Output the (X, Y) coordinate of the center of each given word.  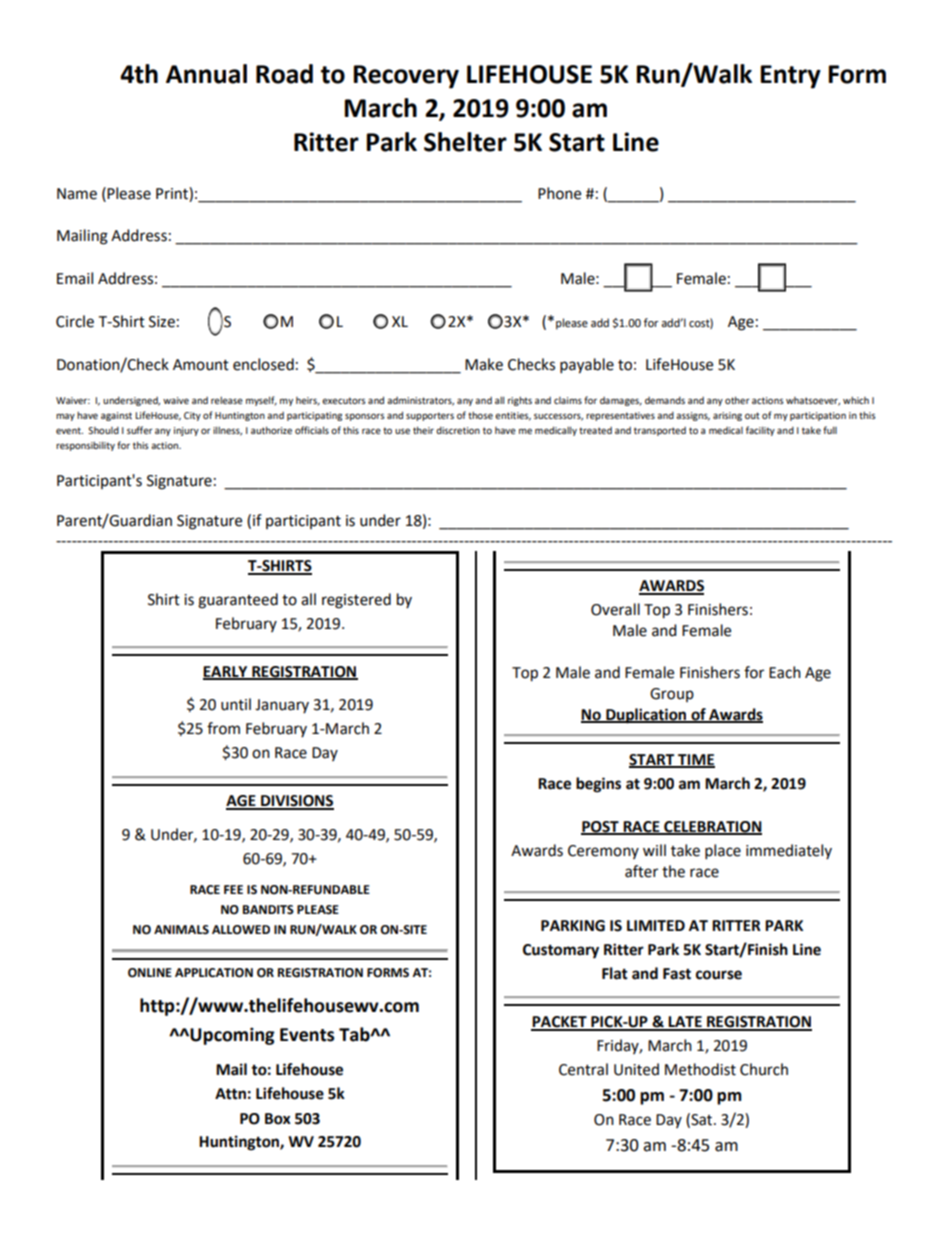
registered (356, 601)
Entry (790, 77)
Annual (206, 74)
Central (583, 1069)
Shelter (465, 142)
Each (785, 672)
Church (764, 1069)
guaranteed (238, 601)
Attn (230, 1094)
